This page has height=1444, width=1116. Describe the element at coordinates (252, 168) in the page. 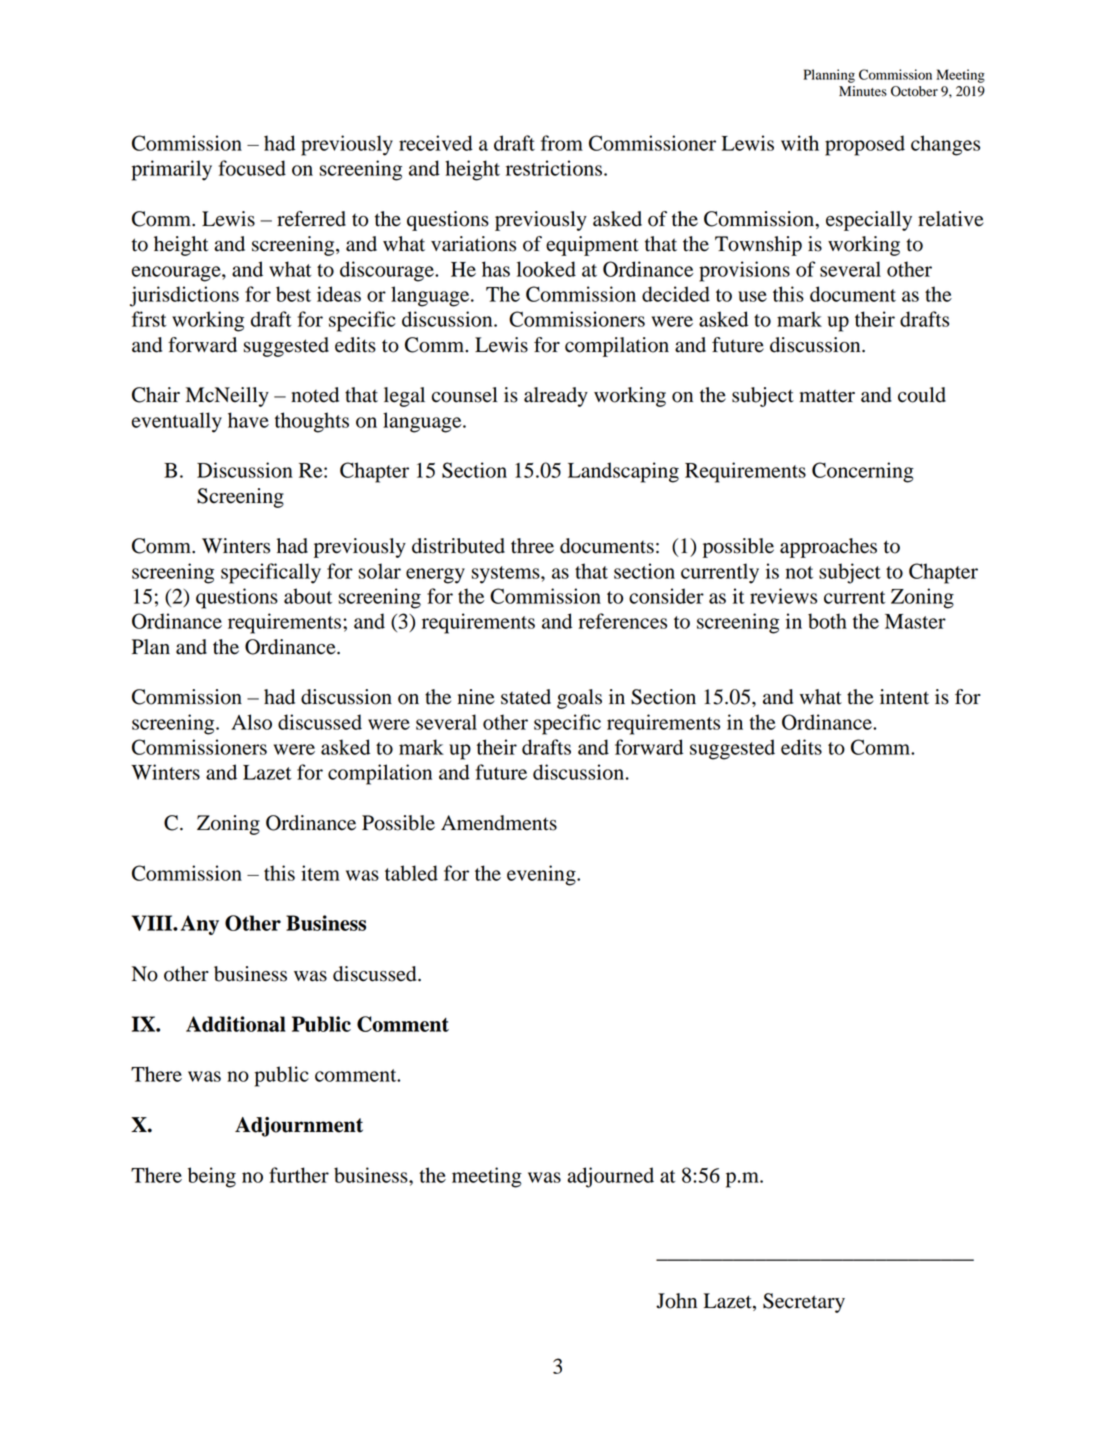

I see `focused` at that location.
